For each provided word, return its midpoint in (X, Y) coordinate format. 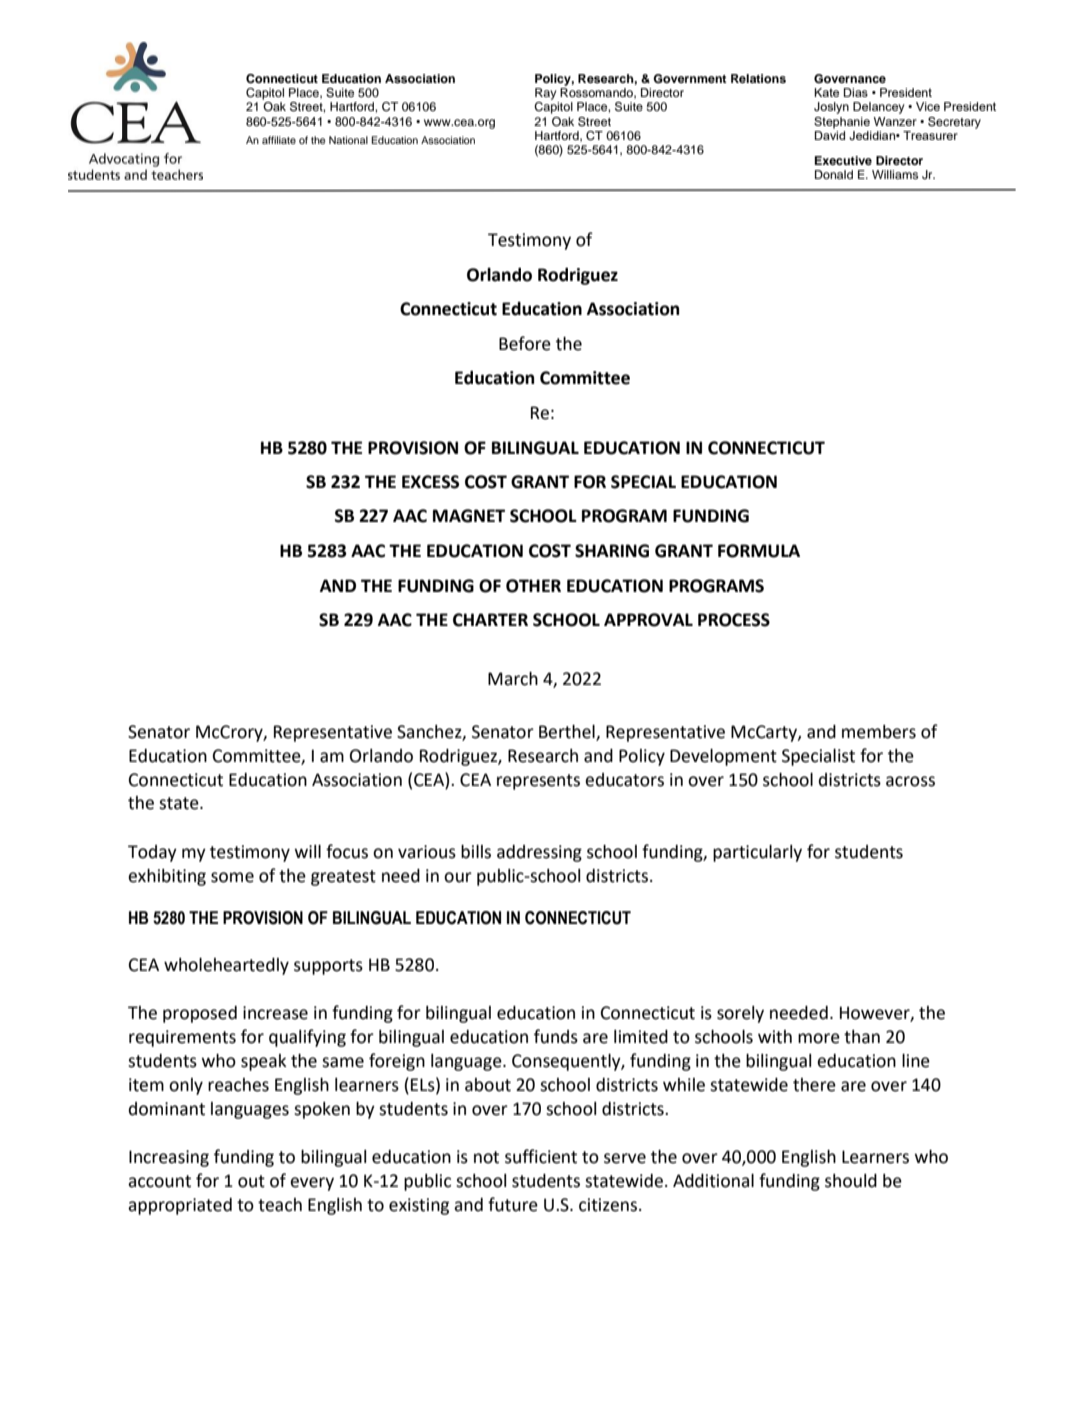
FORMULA (759, 551)
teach (280, 1205)
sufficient (541, 1156)
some (232, 877)
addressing (539, 853)
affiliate (279, 140)
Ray (545, 94)
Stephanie (842, 123)
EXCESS (430, 482)
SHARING (612, 551)
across (910, 781)
